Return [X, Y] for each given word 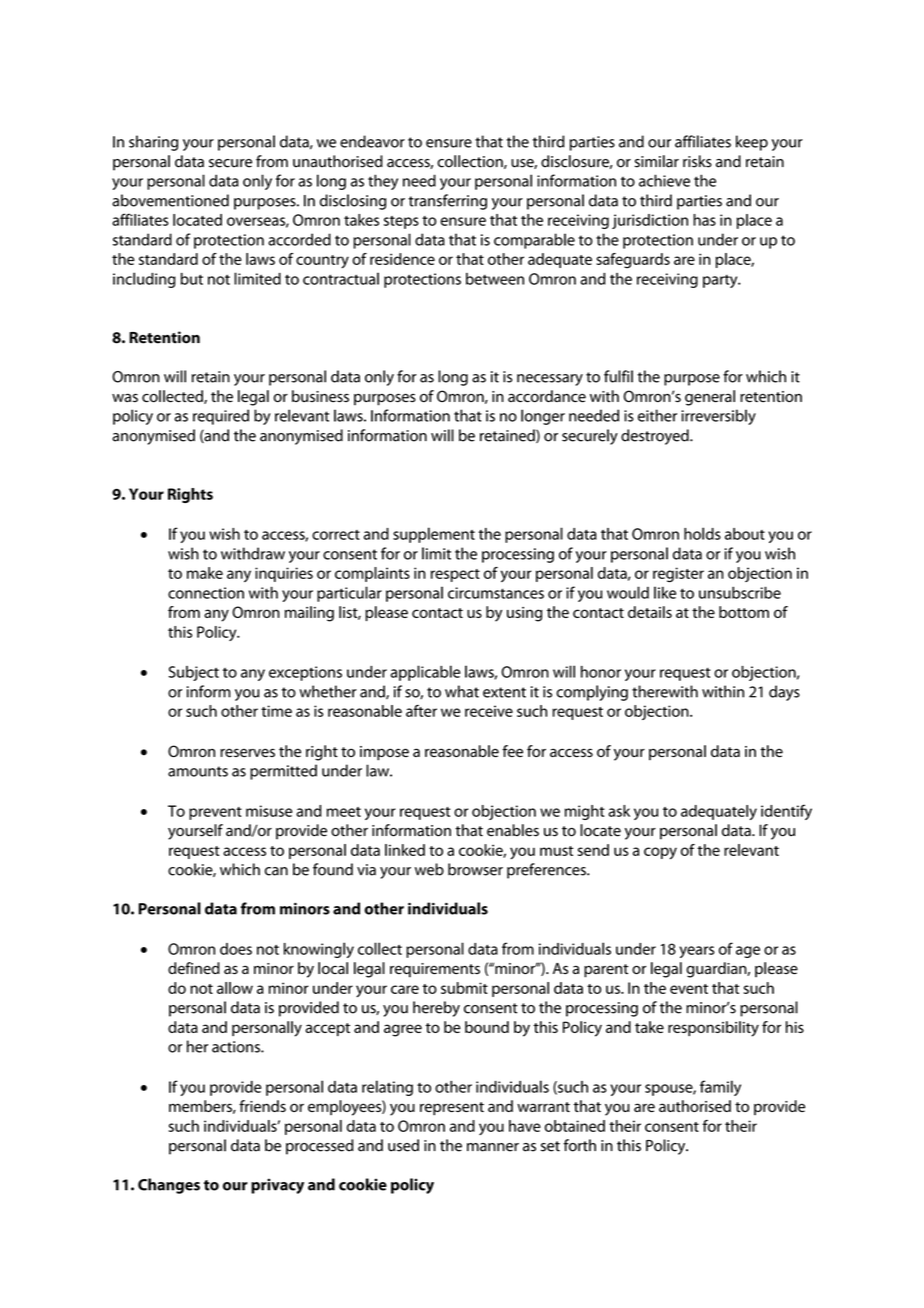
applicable [425, 673]
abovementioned [170, 200]
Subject [194, 673]
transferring [447, 202]
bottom [744, 612]
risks [697, 161]
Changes [169, 1186]
